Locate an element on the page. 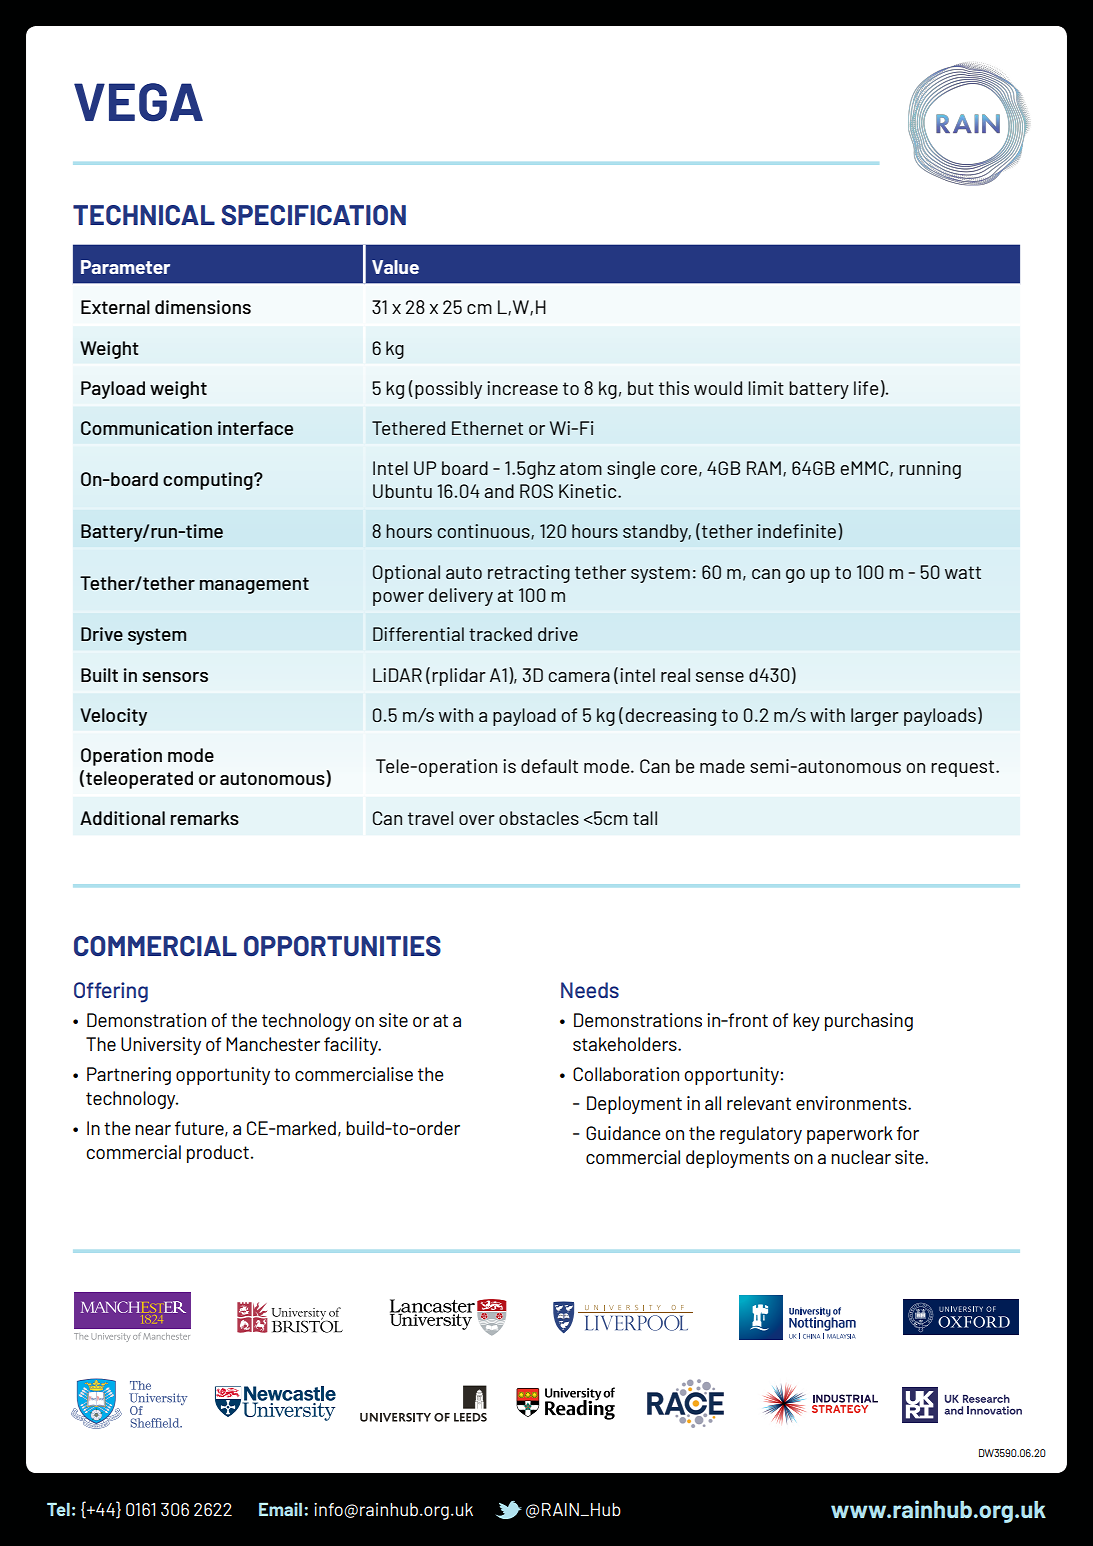 The height and width of the document is (1546, 1093). Value is located at coordinates (395, 267).
